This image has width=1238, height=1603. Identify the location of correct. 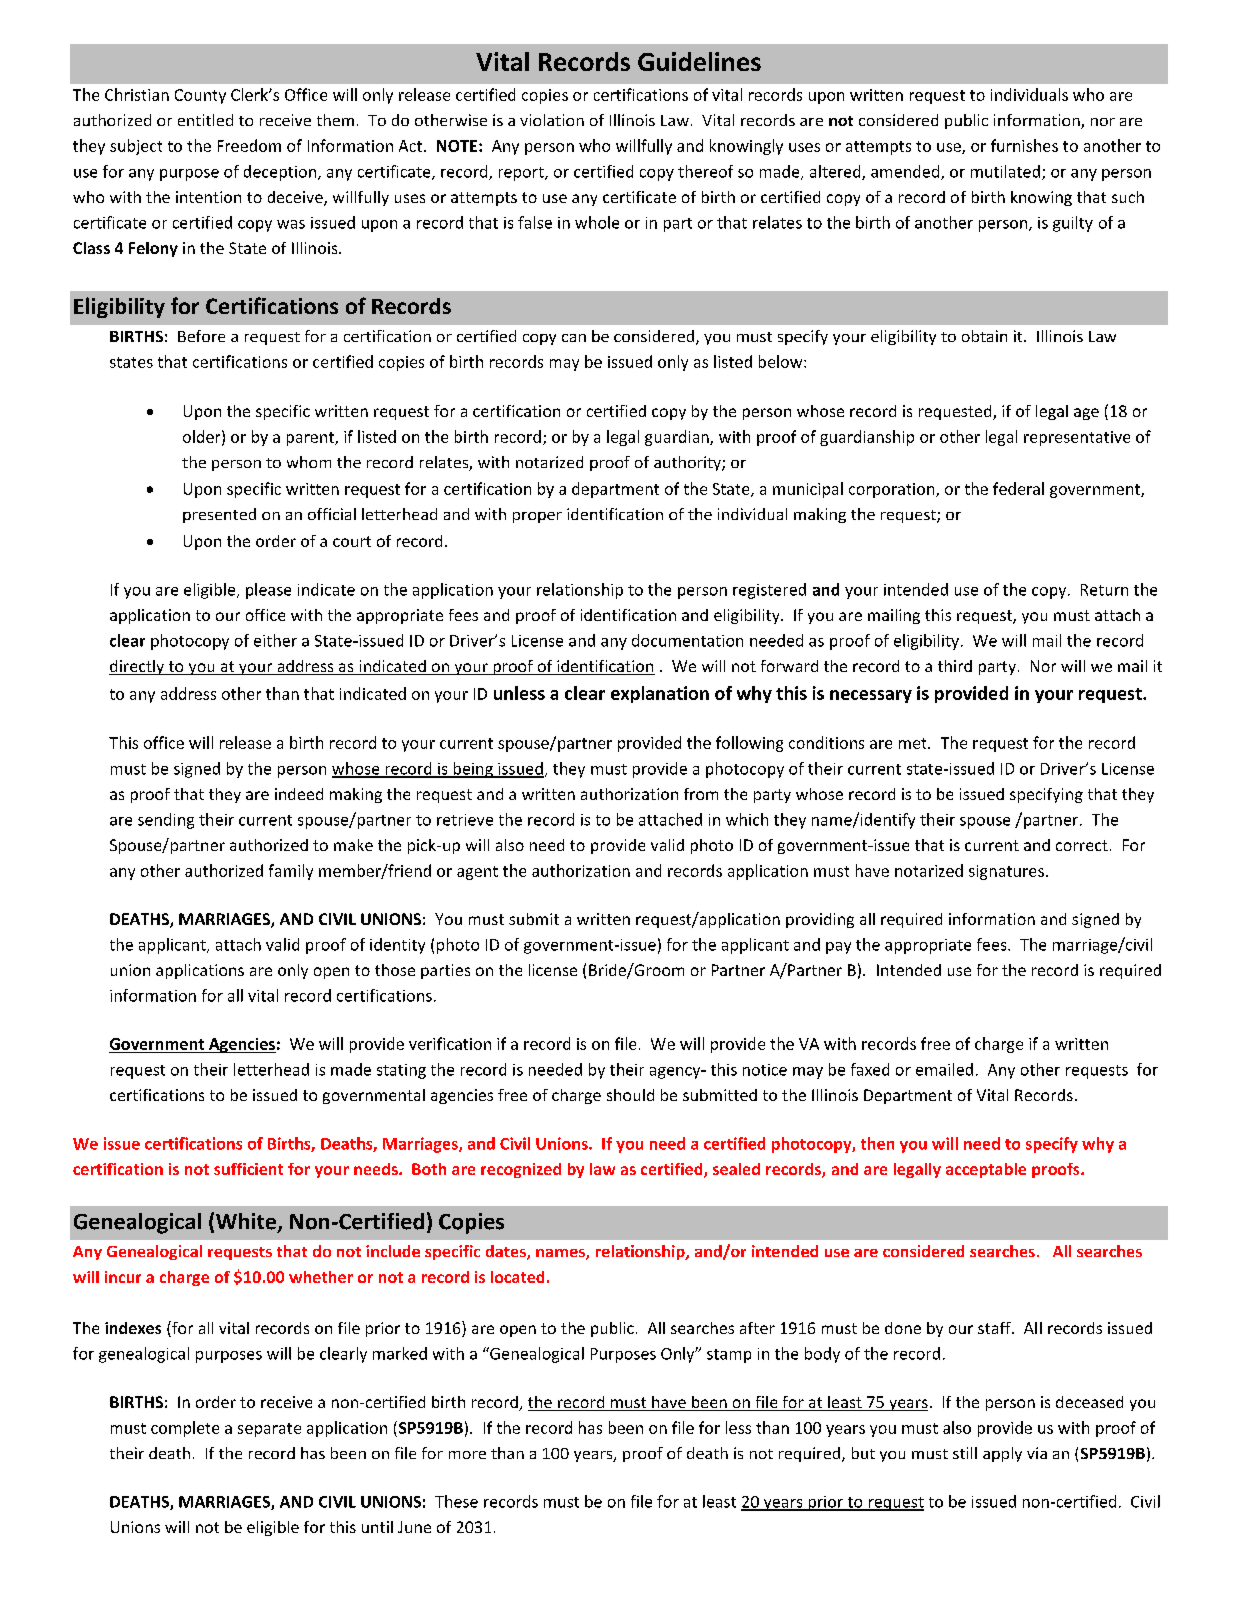
(1082, 845).
